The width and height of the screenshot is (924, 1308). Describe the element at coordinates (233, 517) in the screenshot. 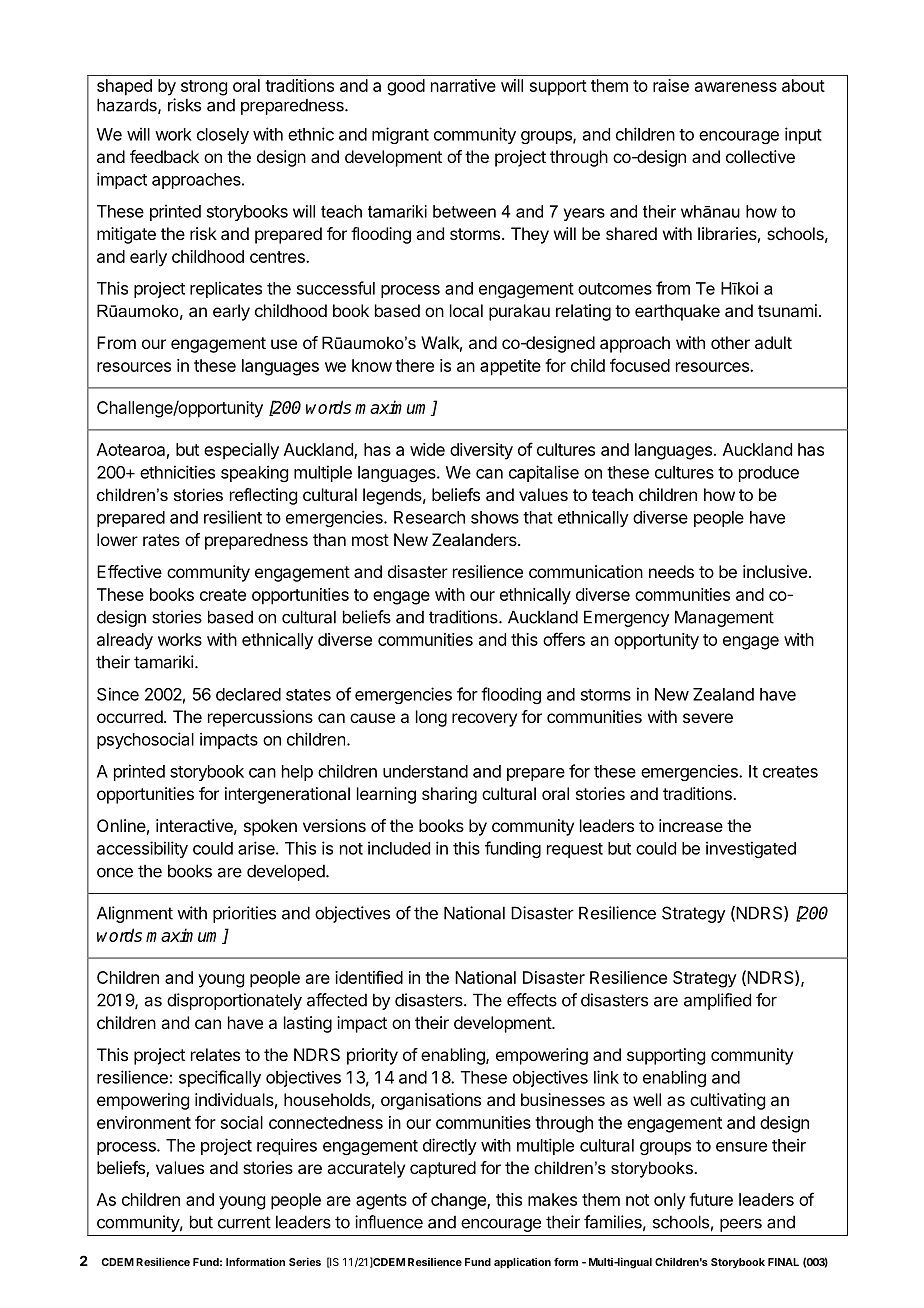

I see `resilient` at that location.
